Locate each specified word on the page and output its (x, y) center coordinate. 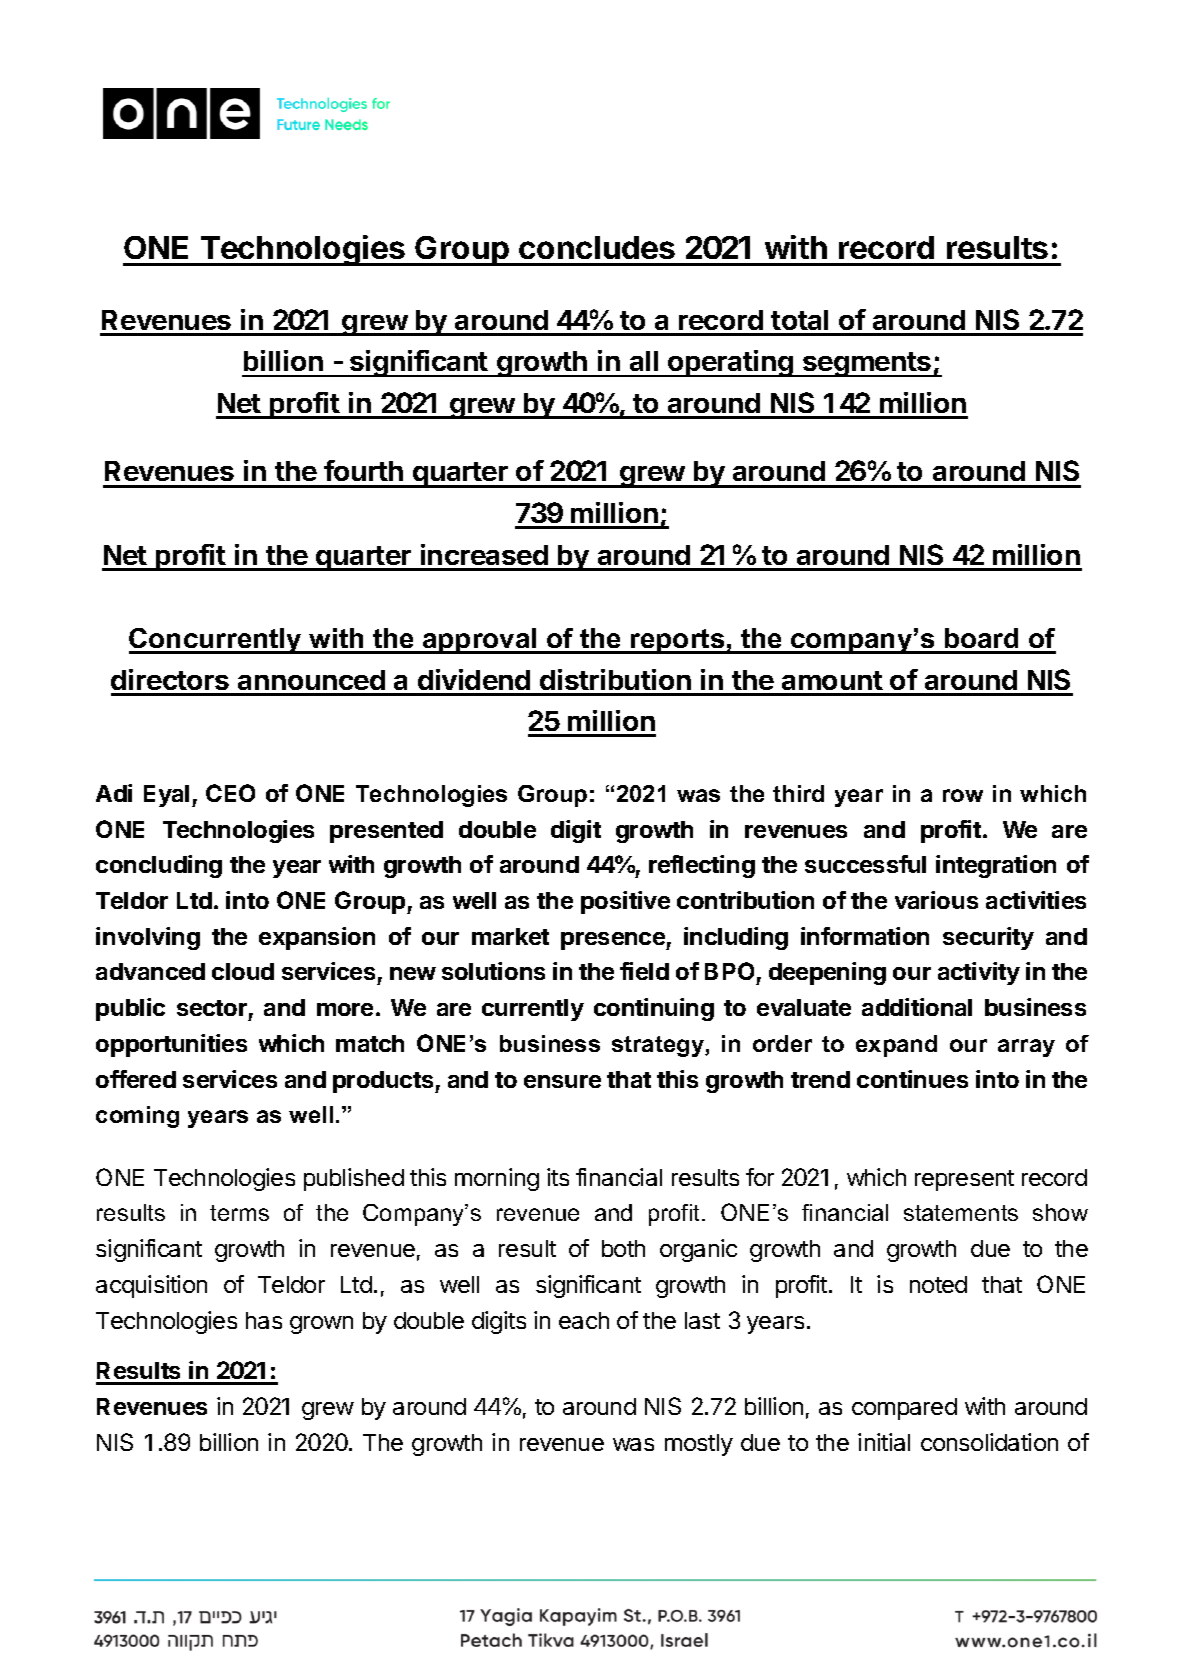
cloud (243, 971)
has (264, 1320)
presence (614, 941)
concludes (597, 247)
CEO (230, 793)
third (798, 793)
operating (730, 363)
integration (996, 866)
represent (964, 1180)
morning (497, 1179)
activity (979, 973)
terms (239, 1213)
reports (678, 641)
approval (480, 641)
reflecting (702, 866)
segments (867, 364)
